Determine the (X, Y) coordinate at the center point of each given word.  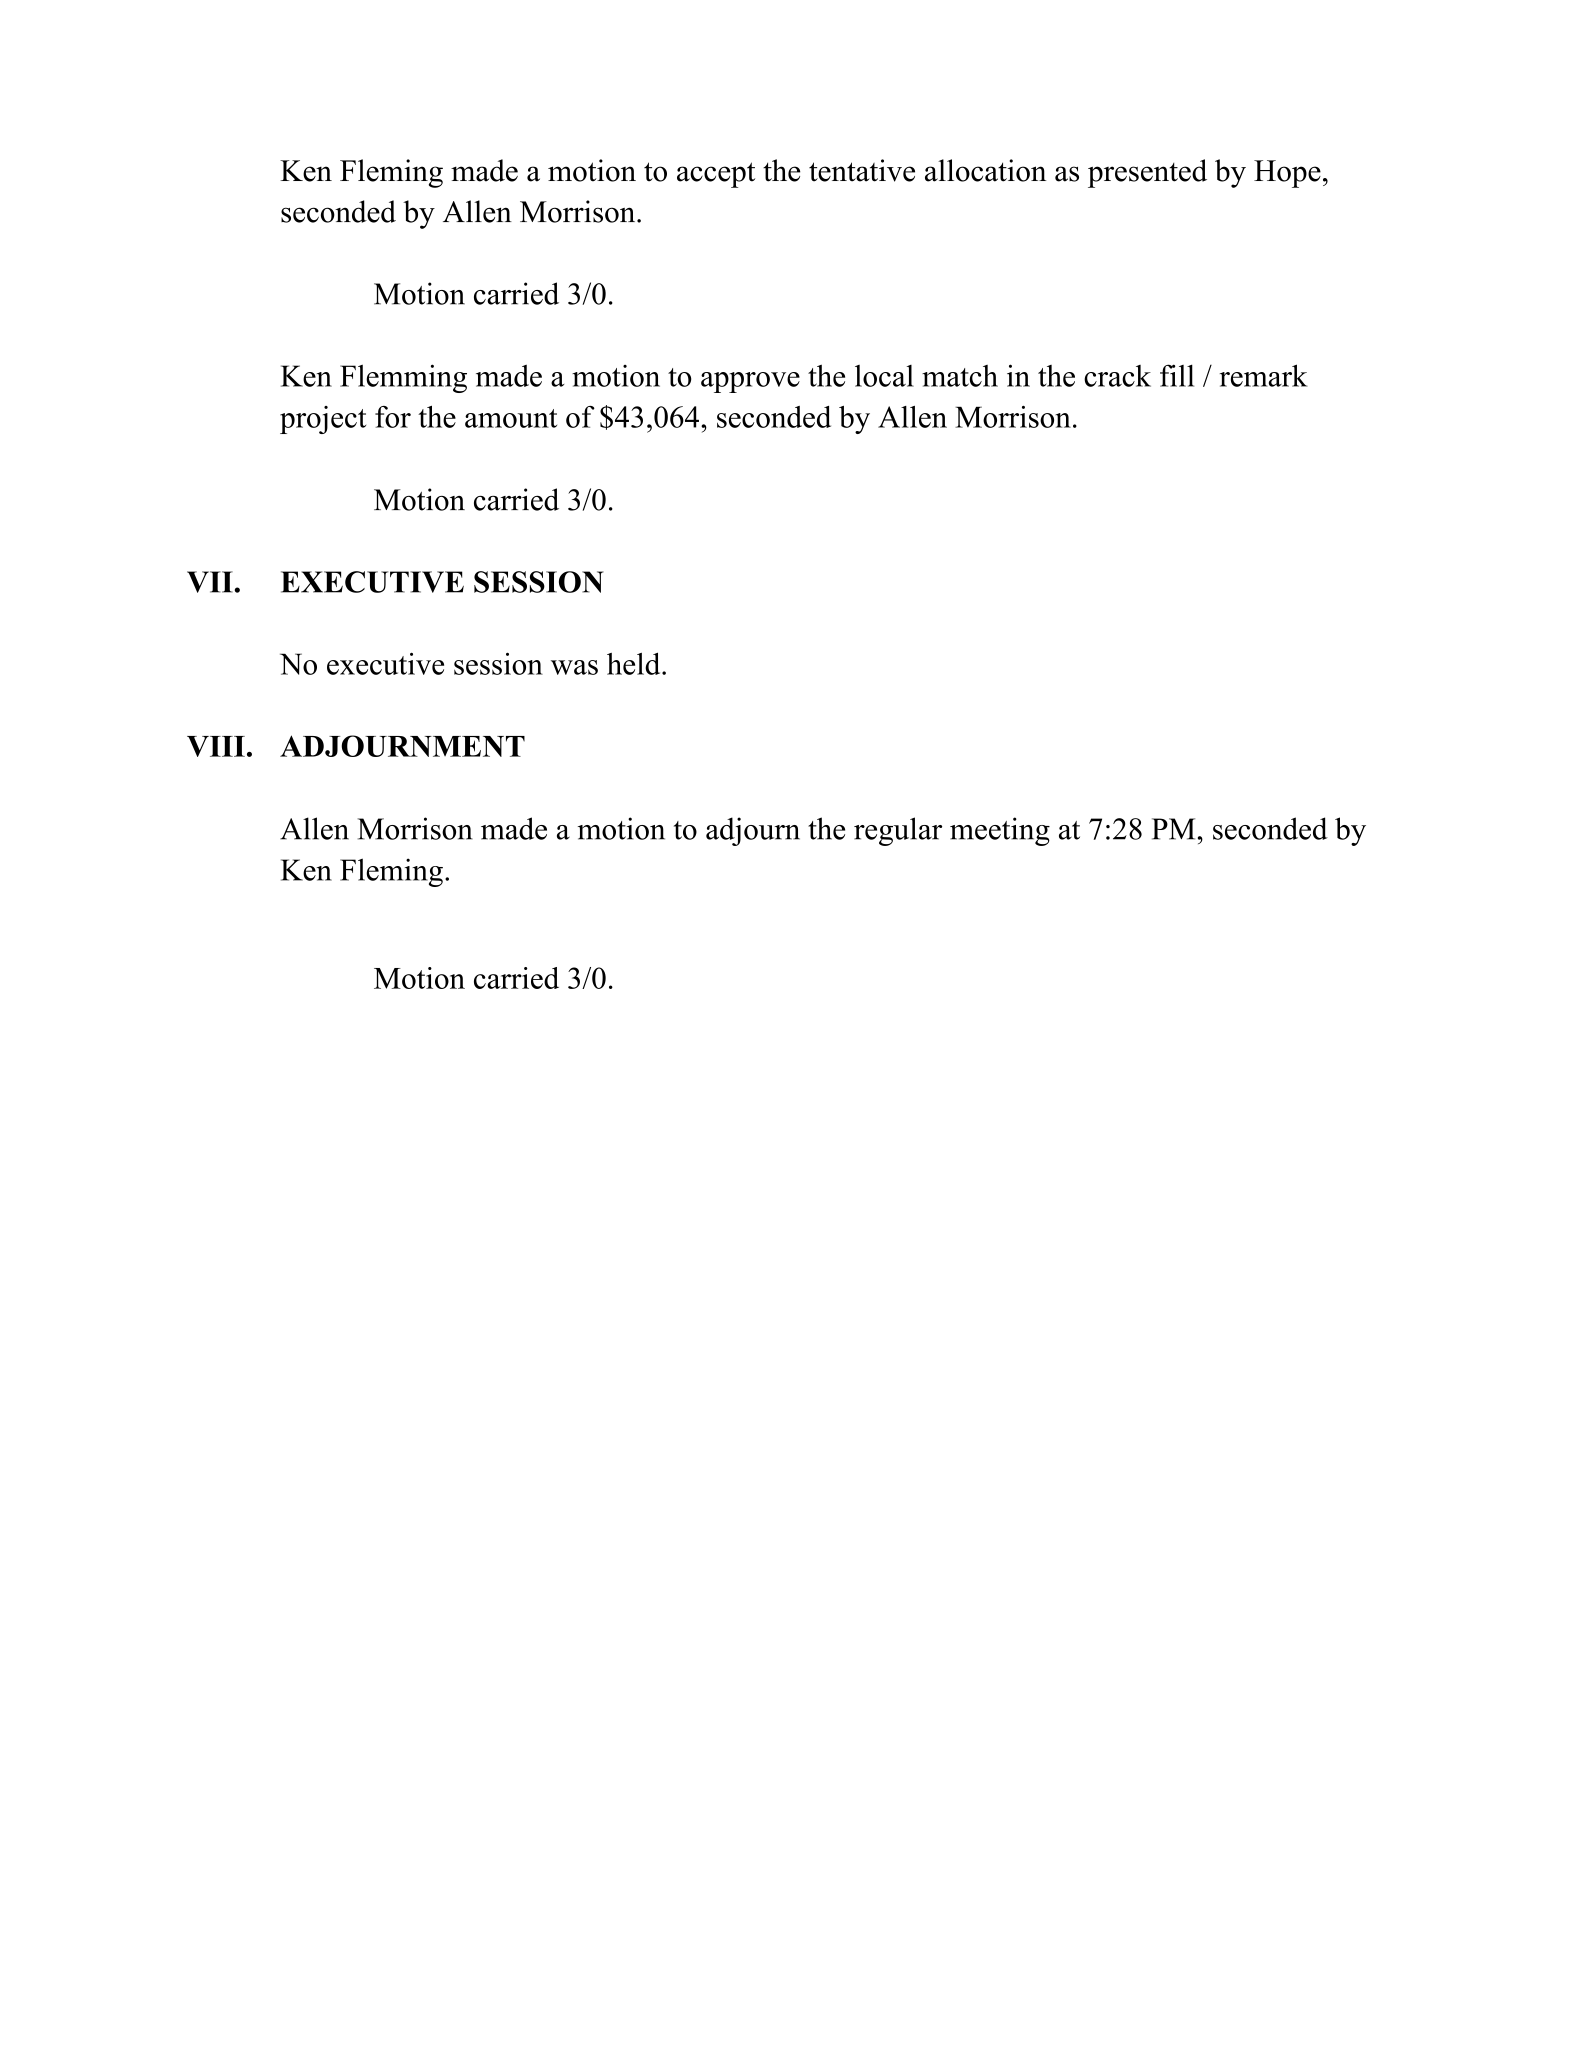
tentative (862, 170)
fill (1177, 375)
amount (511, 418)
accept (716, 175)
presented (1147, 173)
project (323, 420)
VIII (216, 746)
